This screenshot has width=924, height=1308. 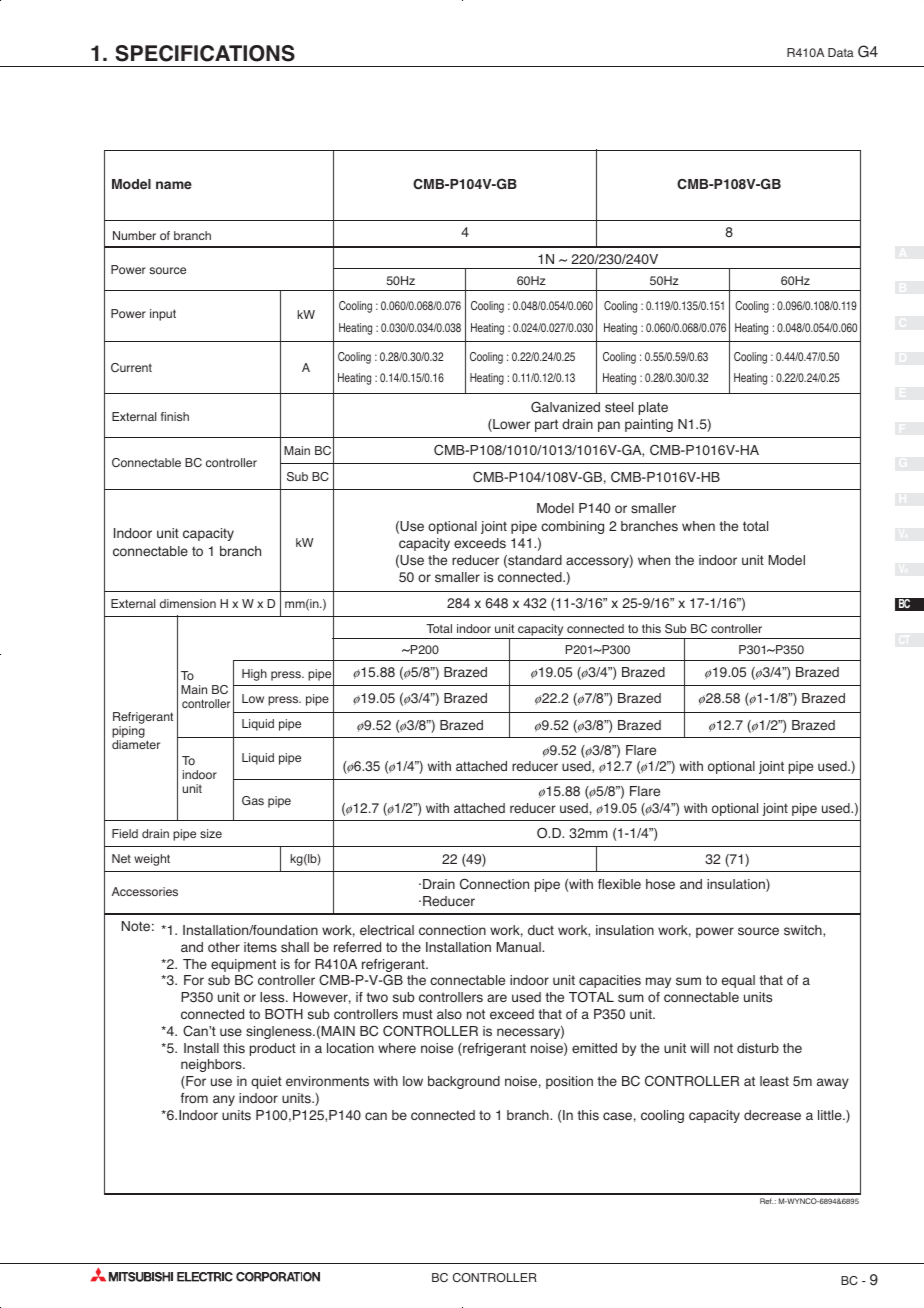 What do you see at coordinates (572, 527) in the screenshot?
I see `combining` at bounding box center [572, 527].
